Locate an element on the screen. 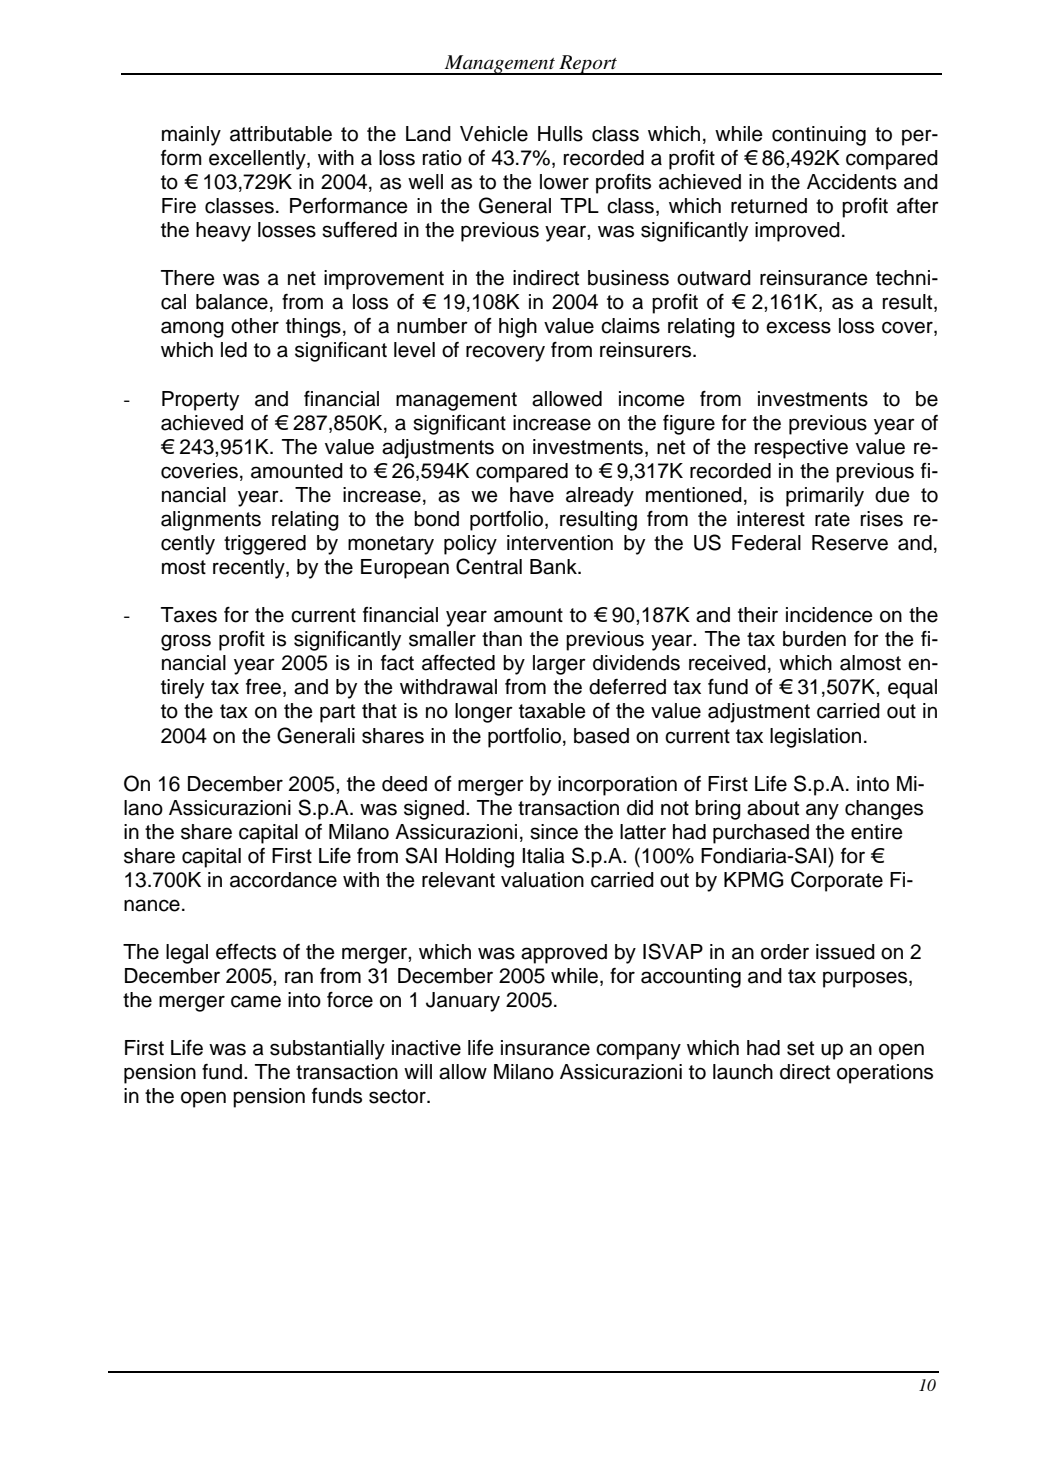 This screenshot has height=1467, width=1037. since is located at coordinates (554, 832).
